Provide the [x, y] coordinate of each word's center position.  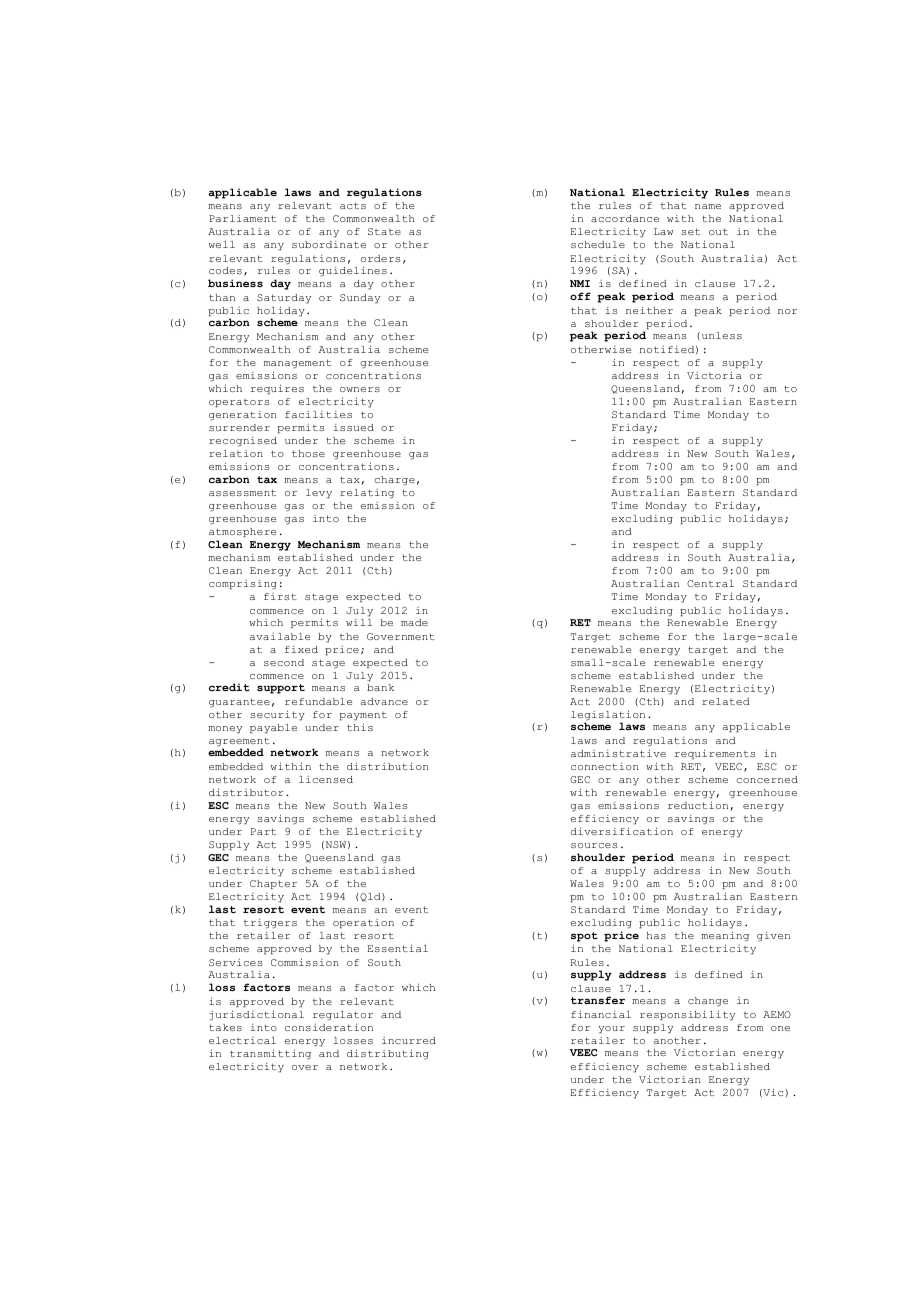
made [414, 622]
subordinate [329, 244]
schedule [598, 244]
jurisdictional [256, 1015]
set [690, 231]
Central [710, 583]
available [280, 636]
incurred [409, 1040]
